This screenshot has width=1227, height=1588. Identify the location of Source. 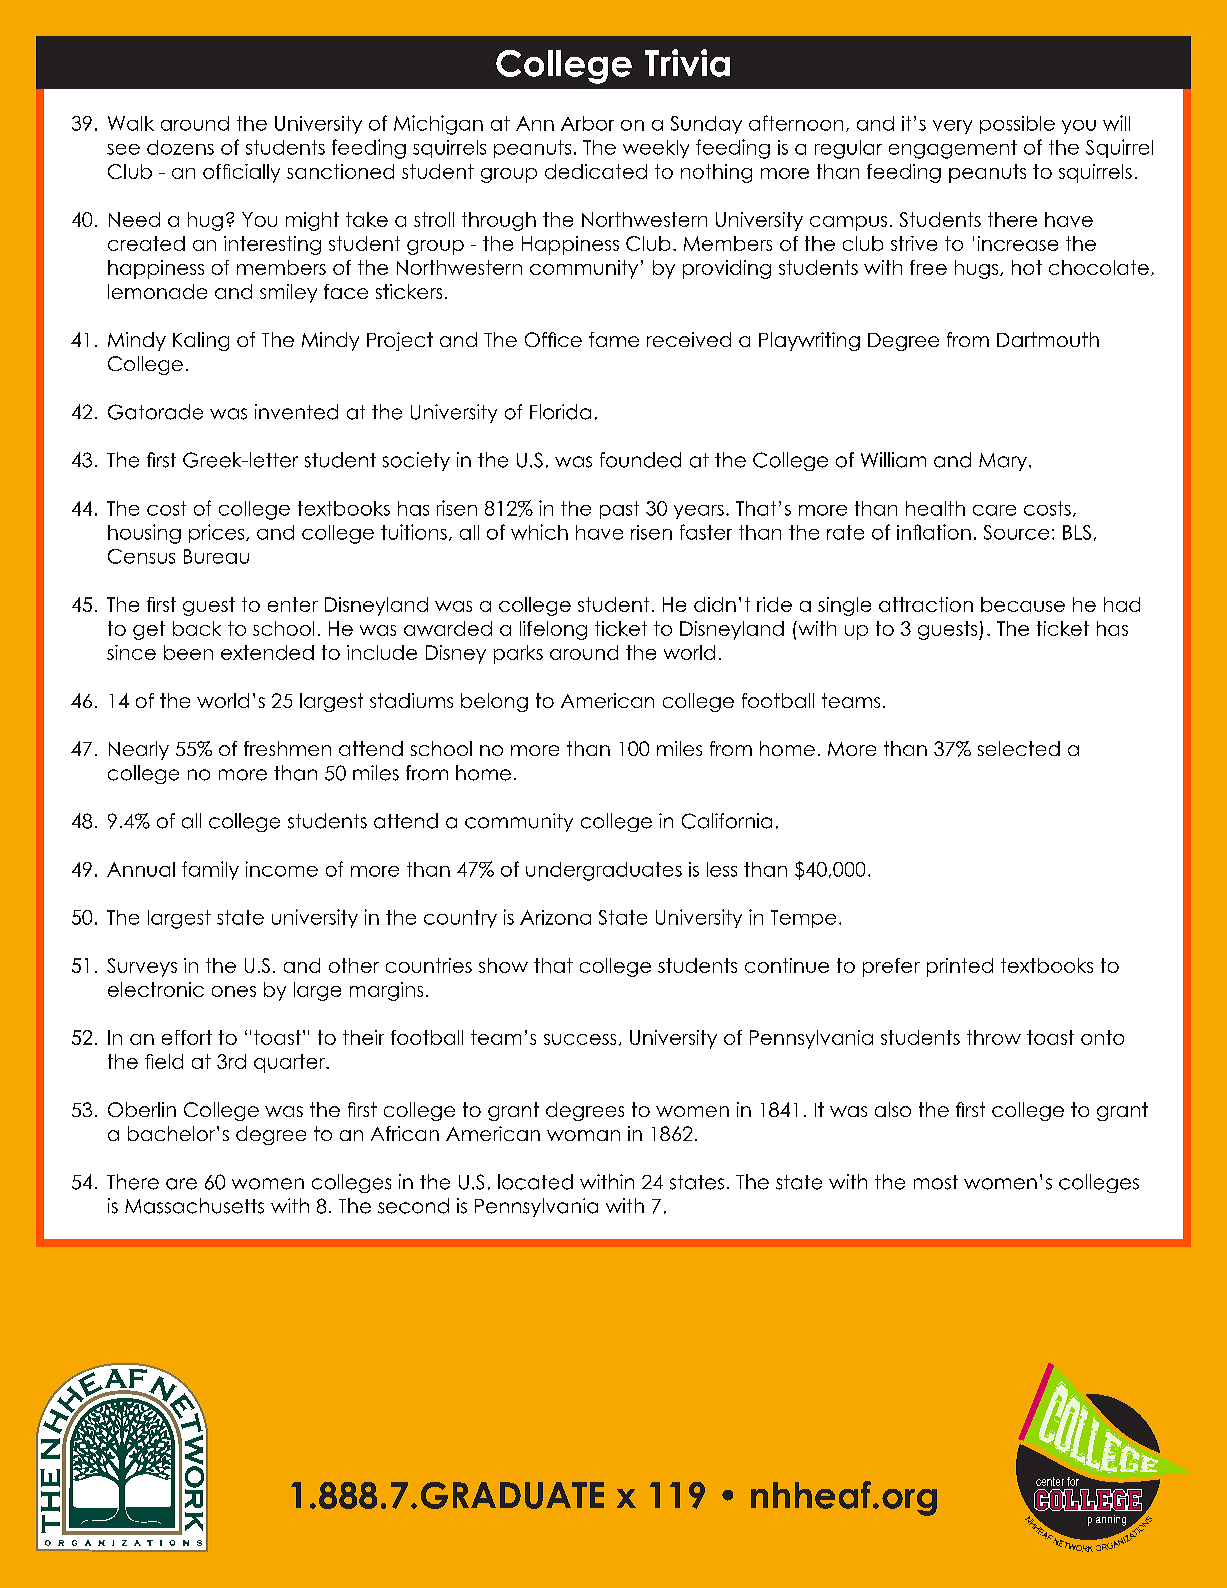
(1016, 532).
